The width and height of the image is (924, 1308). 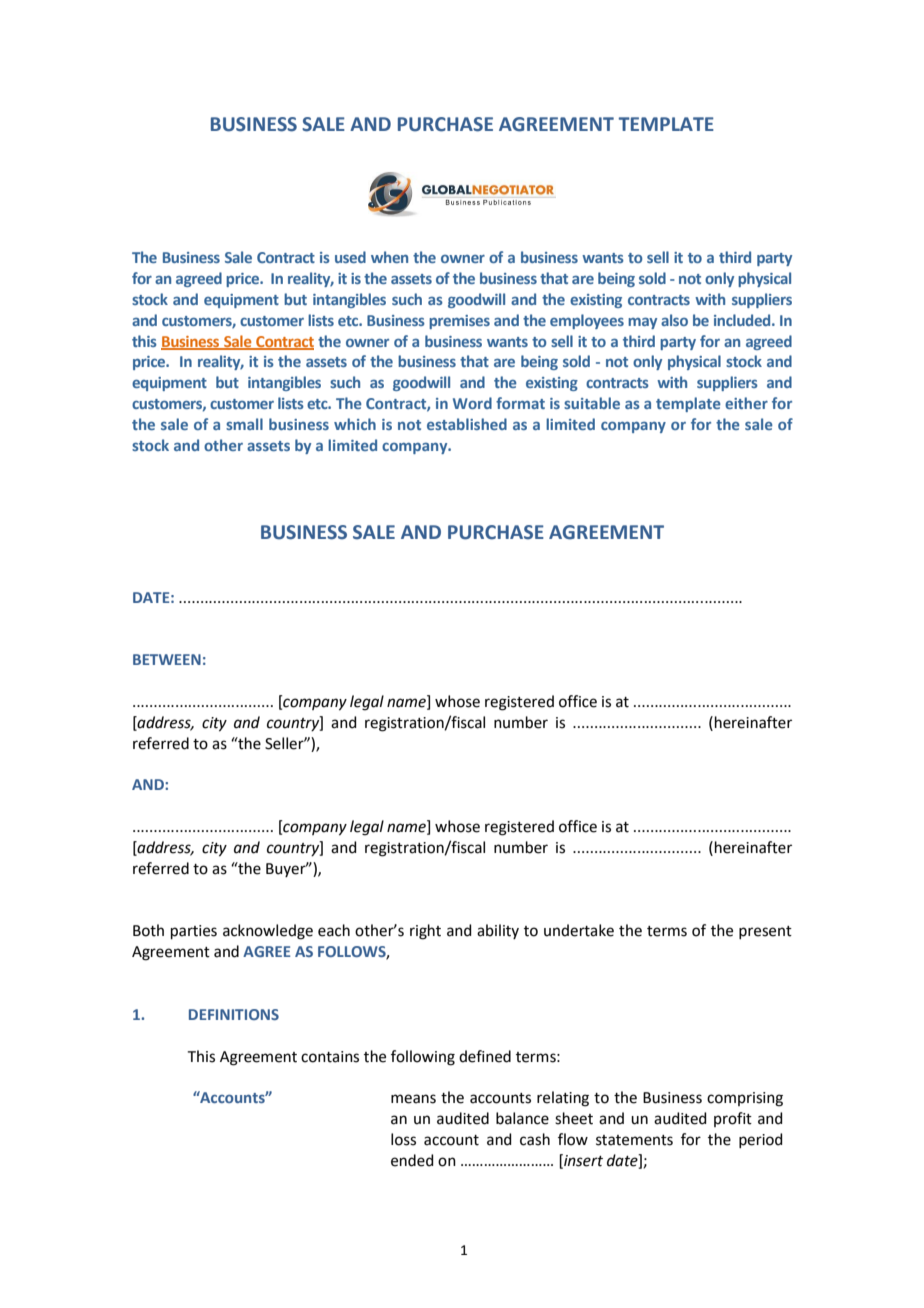 I want to click on contains, so click(x=330, y=1057).
